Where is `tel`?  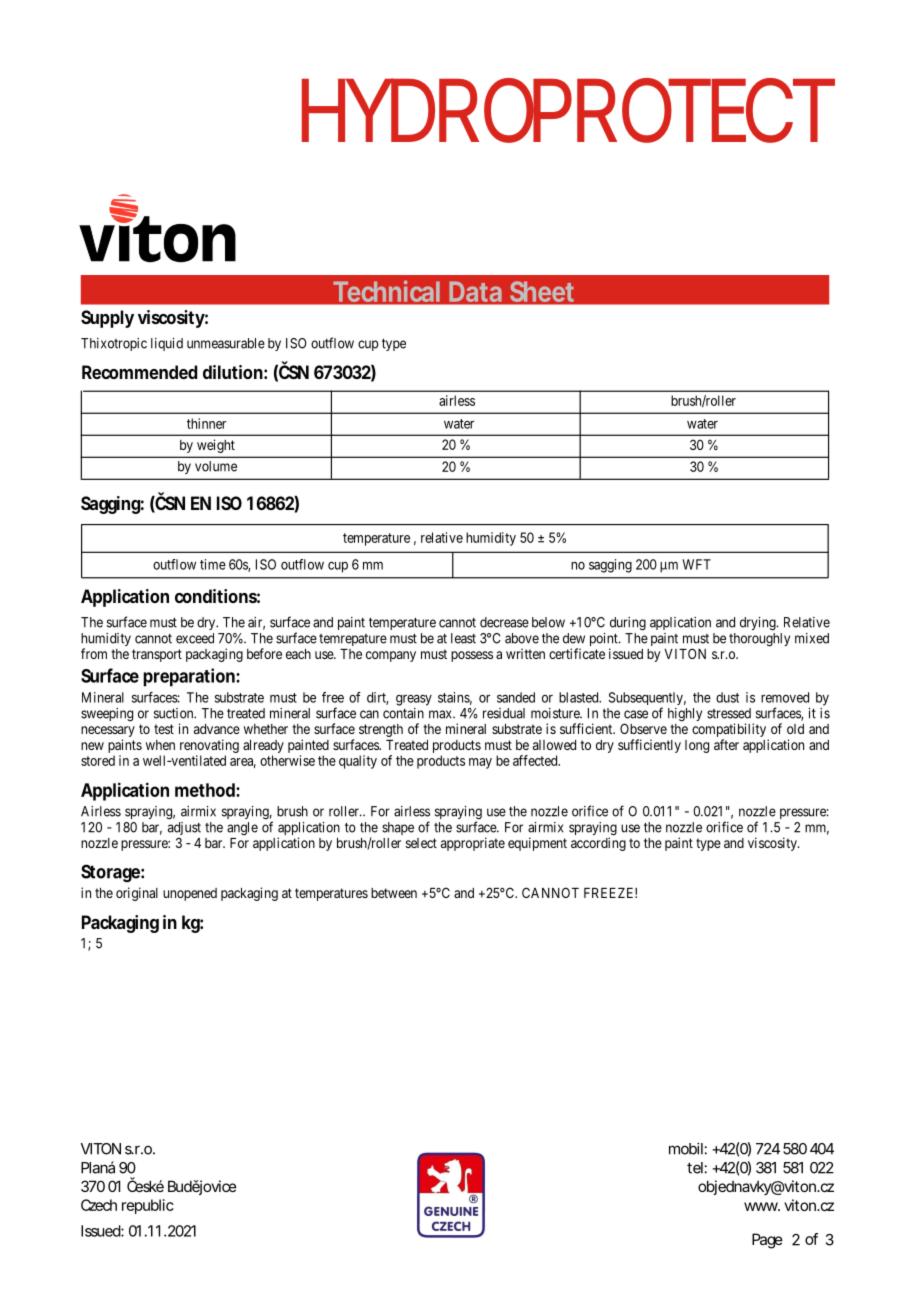 tel is located at coordinates (695, 1168).
